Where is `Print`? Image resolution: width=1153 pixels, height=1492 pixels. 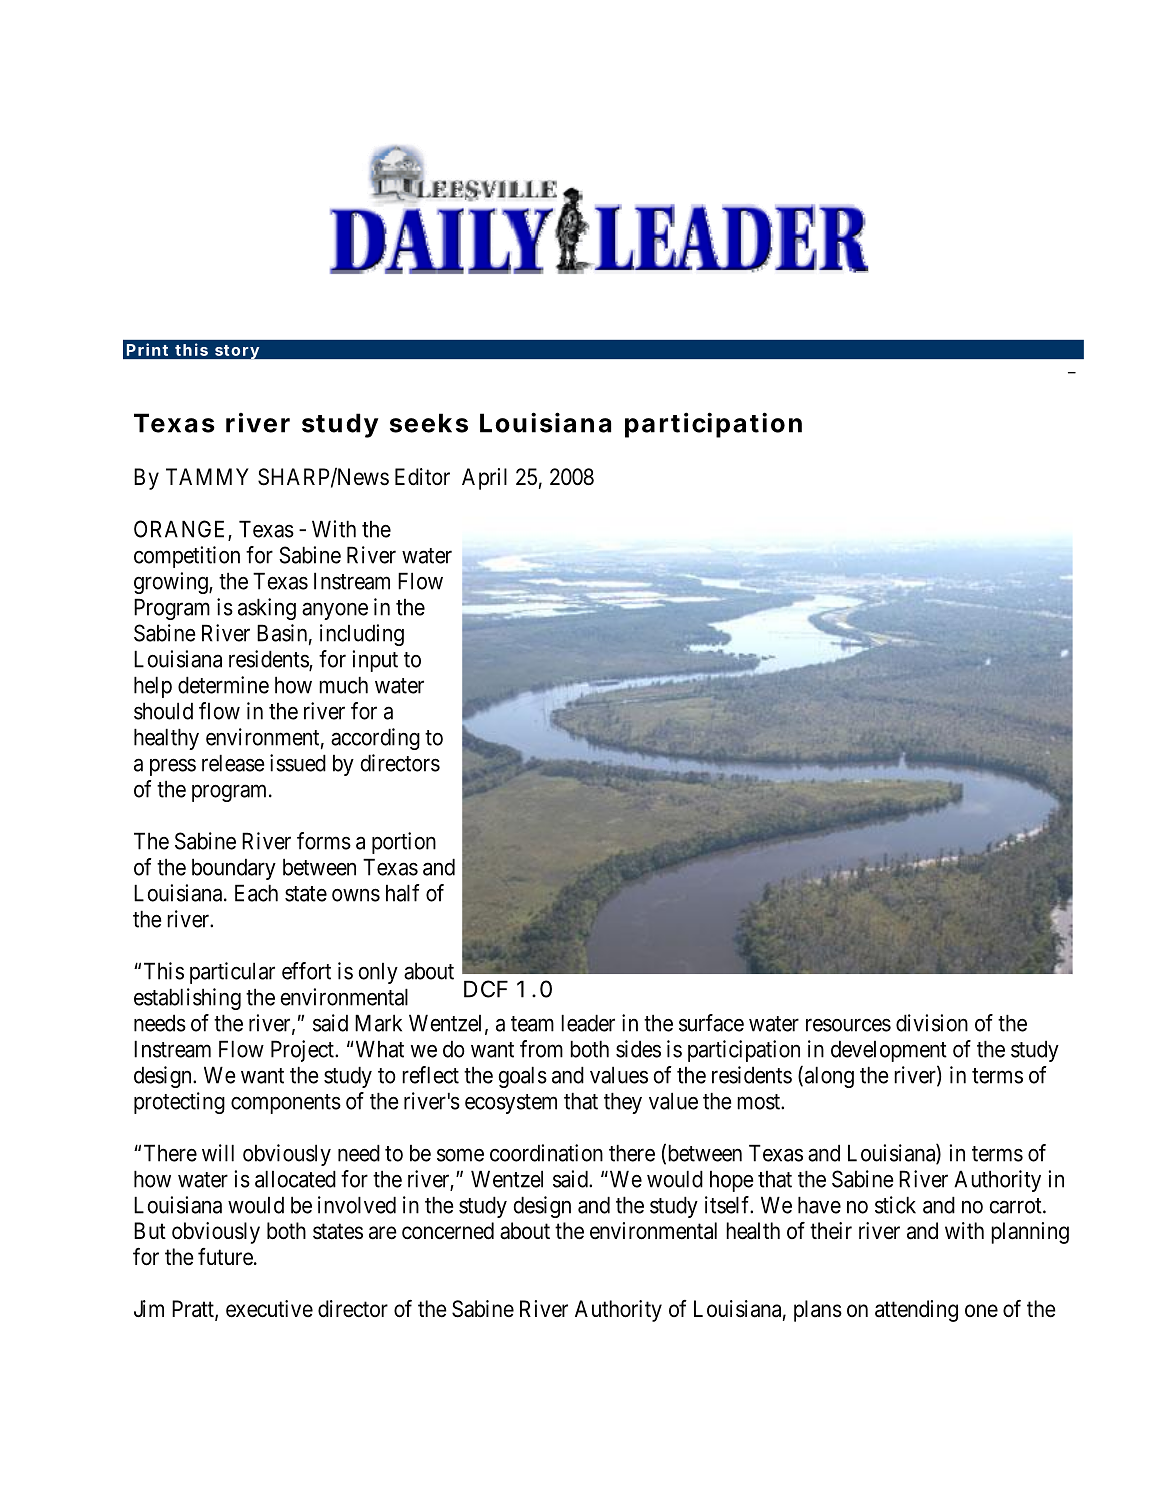 Print is located at coordinates (147, 349).
